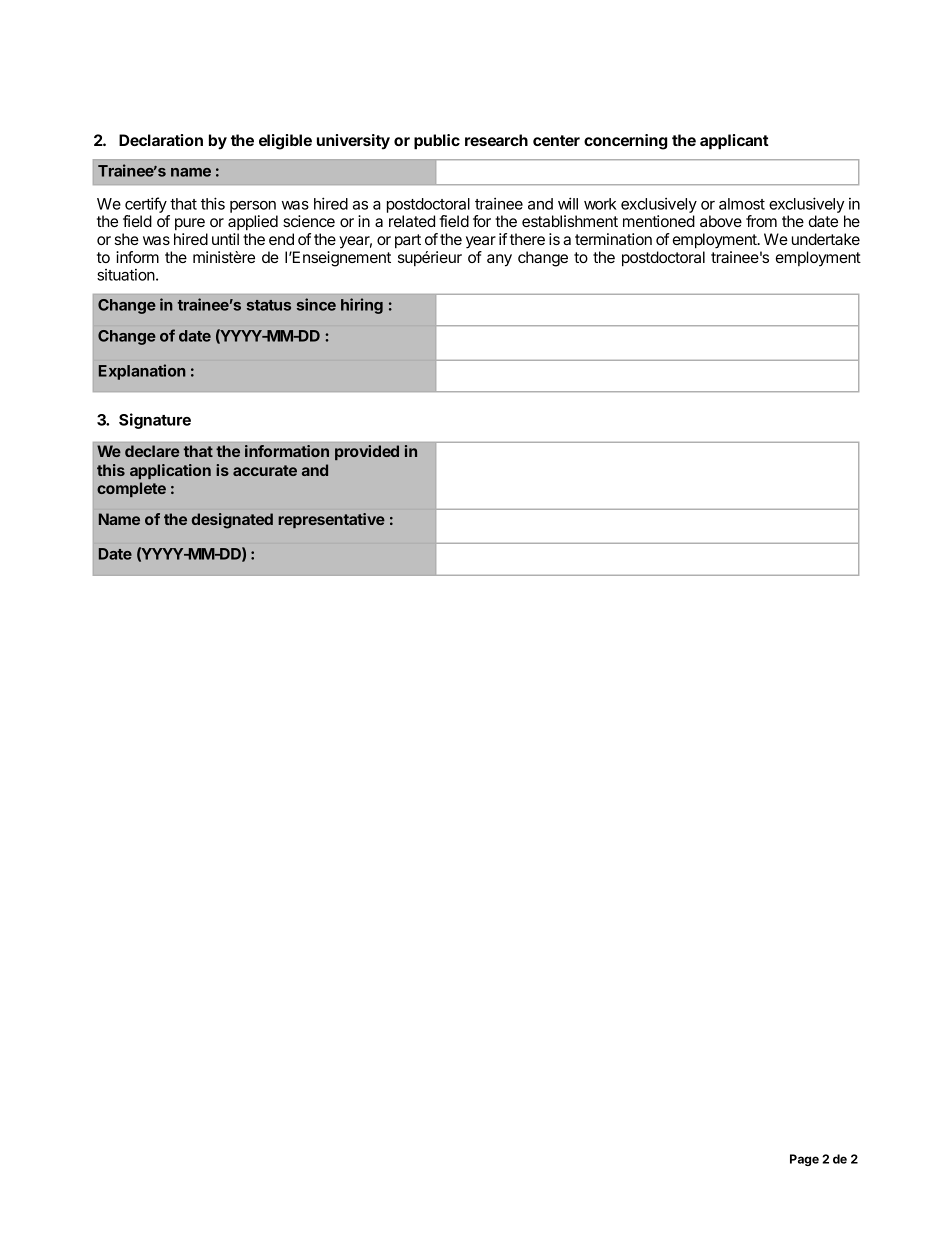 This screenshot has width=952, height=1233. Describe the element at coordinates (232, 521) in the screenshot. I see `designated` at that location.
